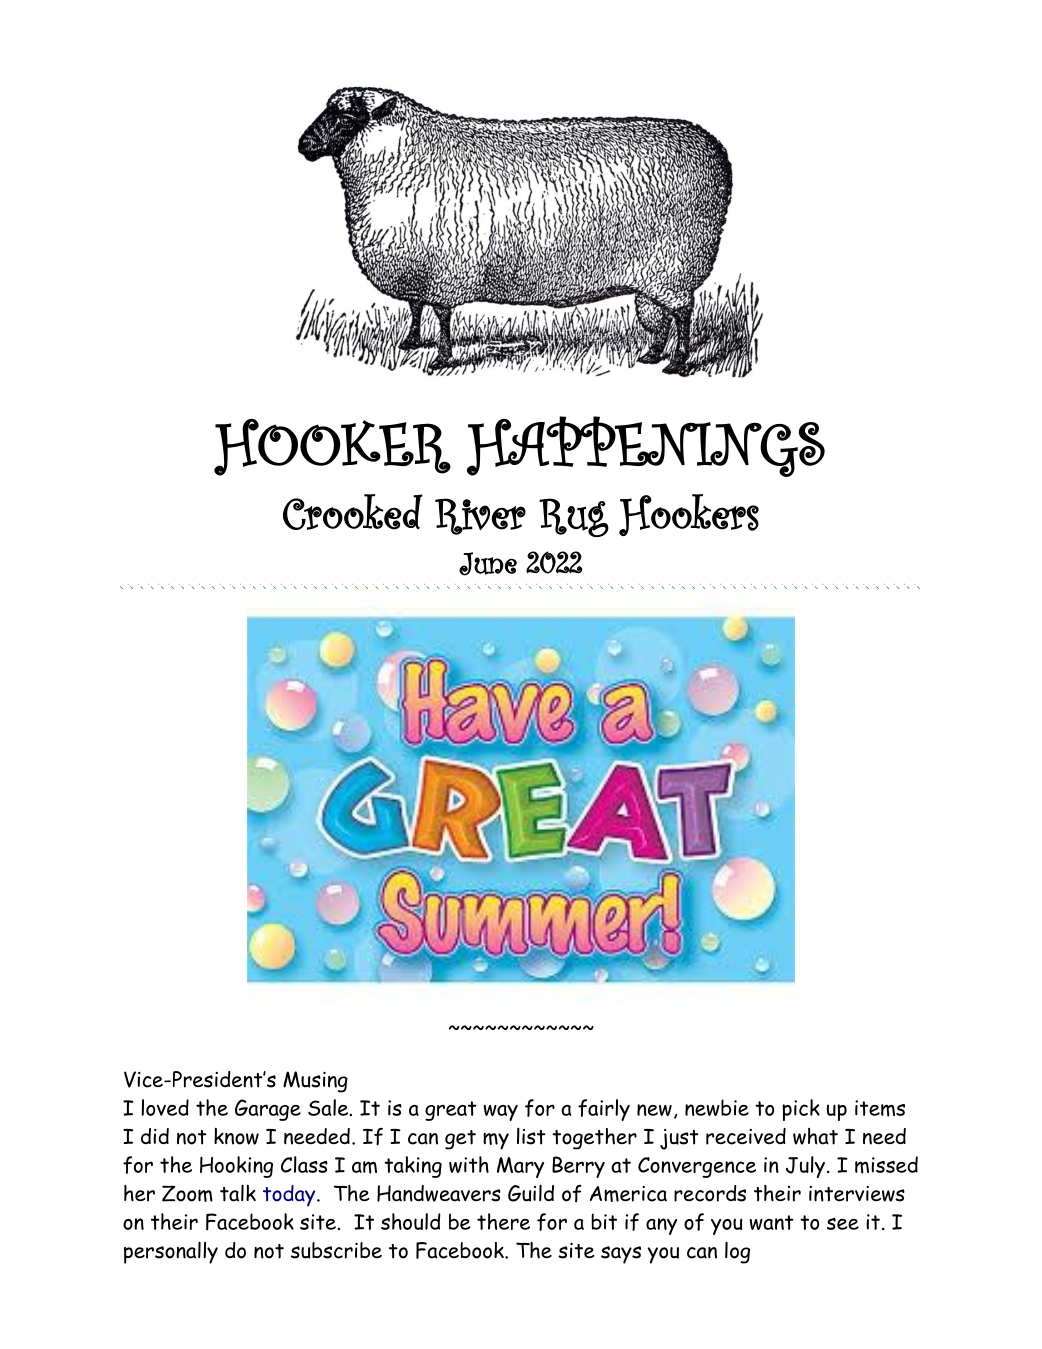  I want to click on newbie, so click(717, 1107).
